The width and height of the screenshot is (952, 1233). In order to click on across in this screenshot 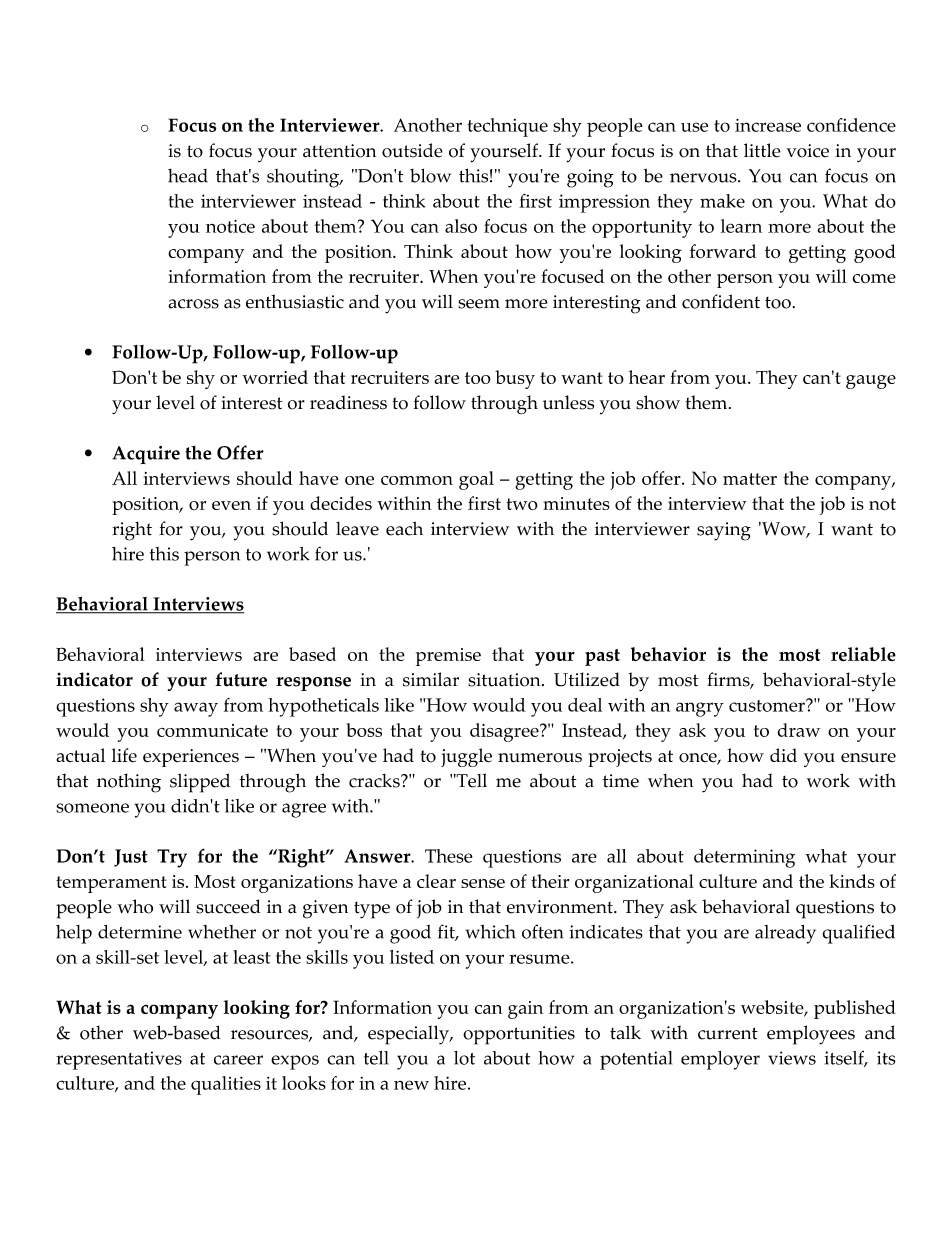, I will do `click(193, 304)`.
